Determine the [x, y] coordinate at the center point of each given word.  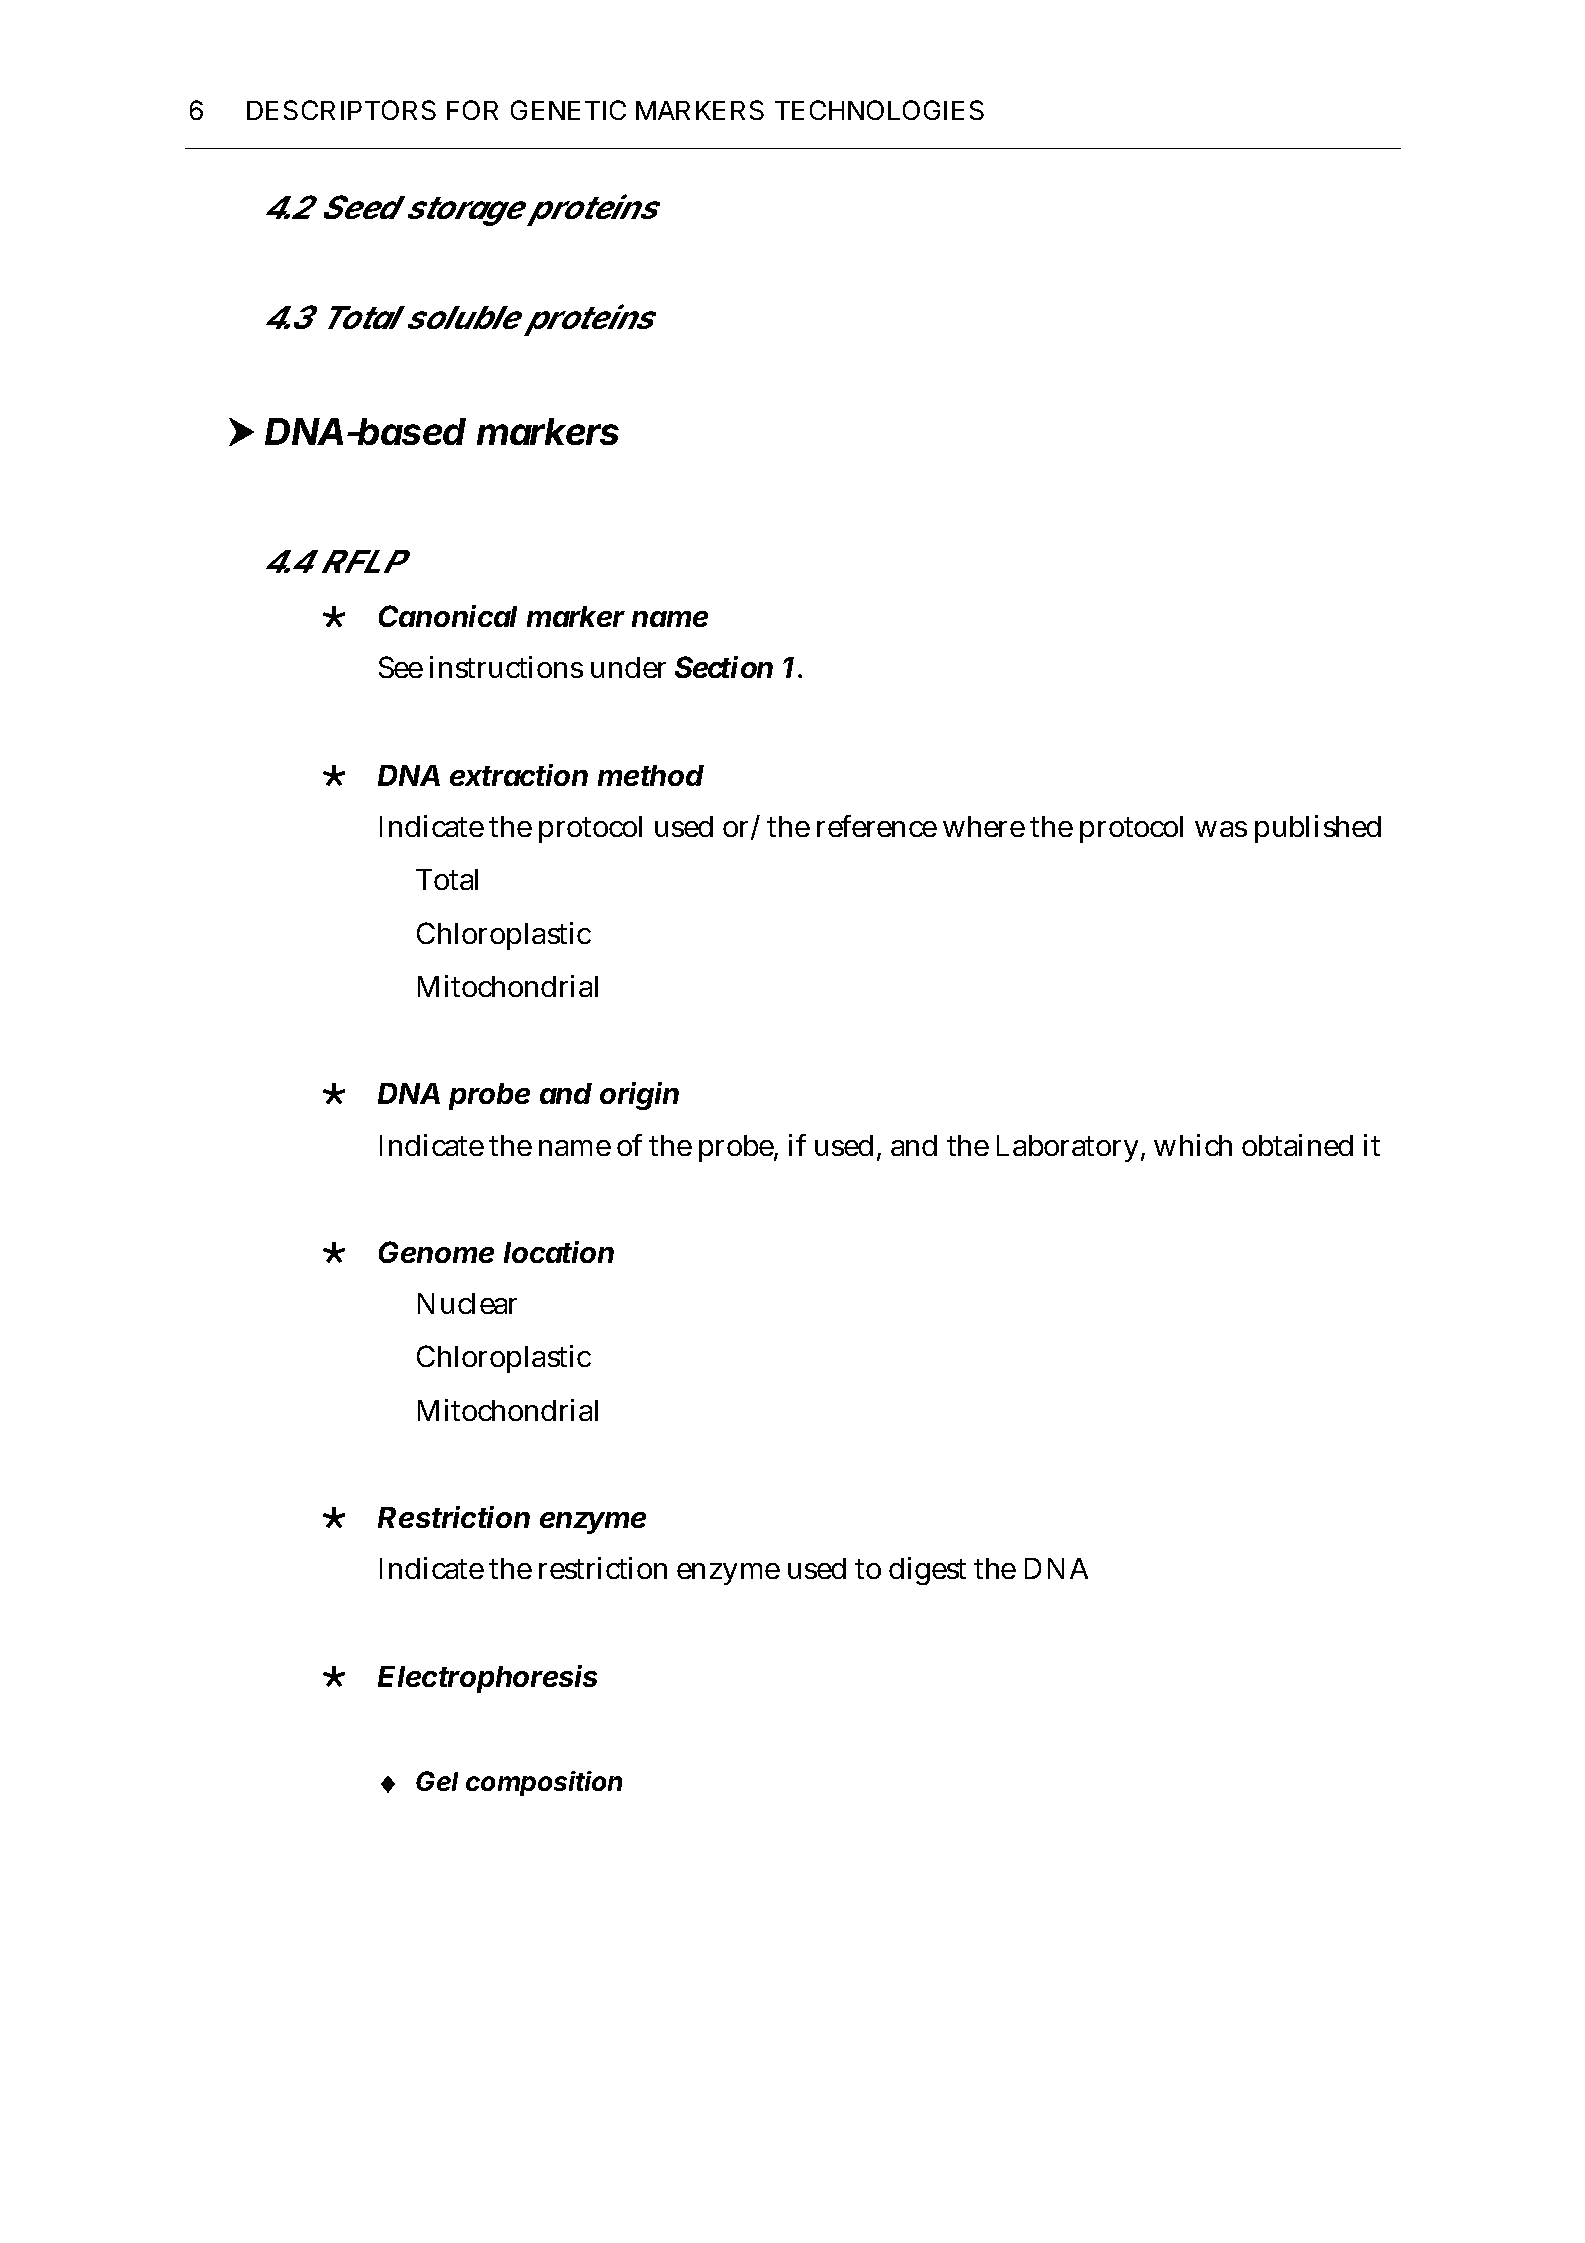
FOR [472, 110]
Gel [437, 1781]
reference [877, 826]
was [1221, 829]
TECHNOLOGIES [879, 110]
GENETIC [568, 110]
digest [927, 1571]
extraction [519, 775]
